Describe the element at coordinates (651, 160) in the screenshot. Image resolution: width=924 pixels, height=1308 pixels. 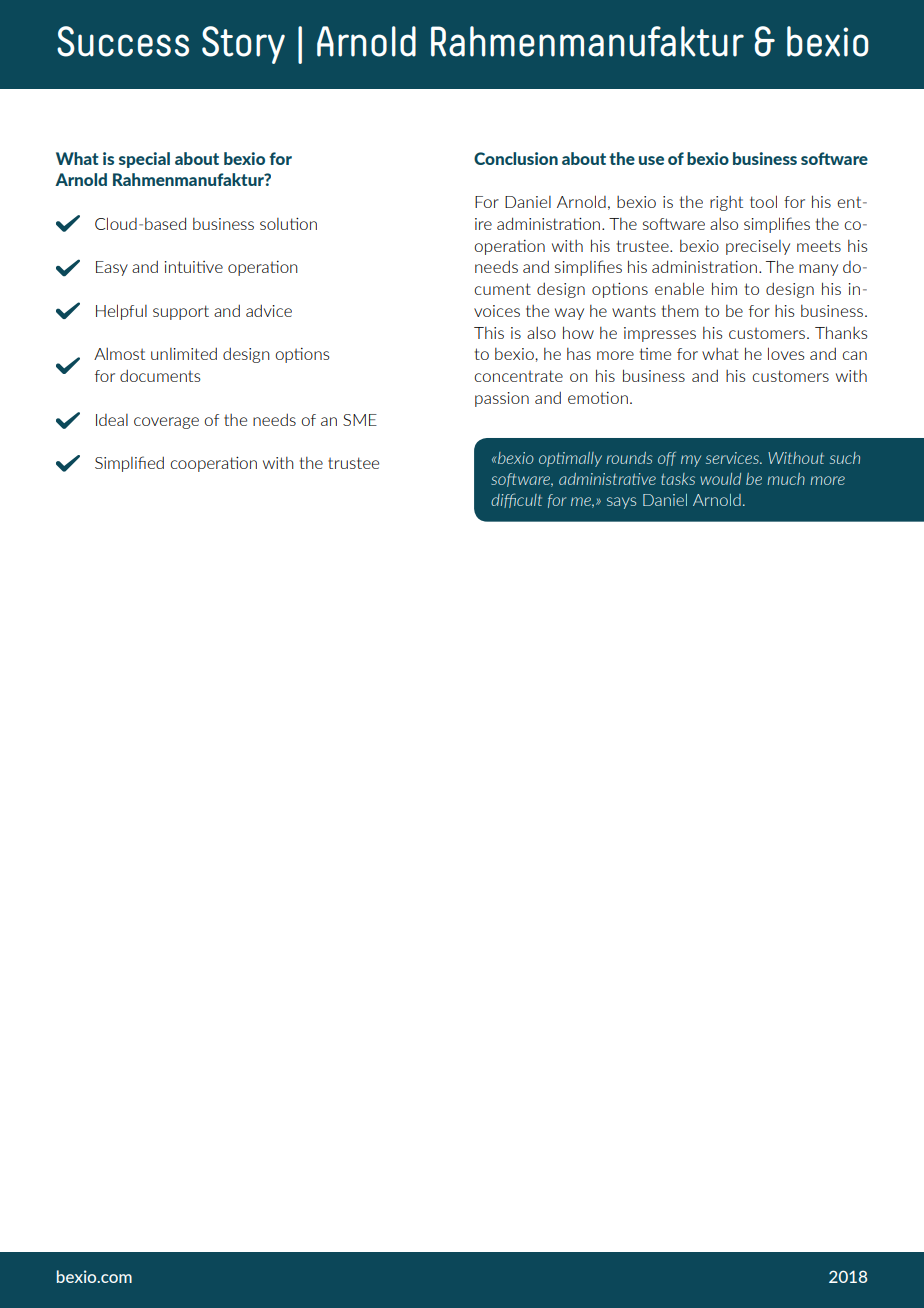
I see `use` at that location.
